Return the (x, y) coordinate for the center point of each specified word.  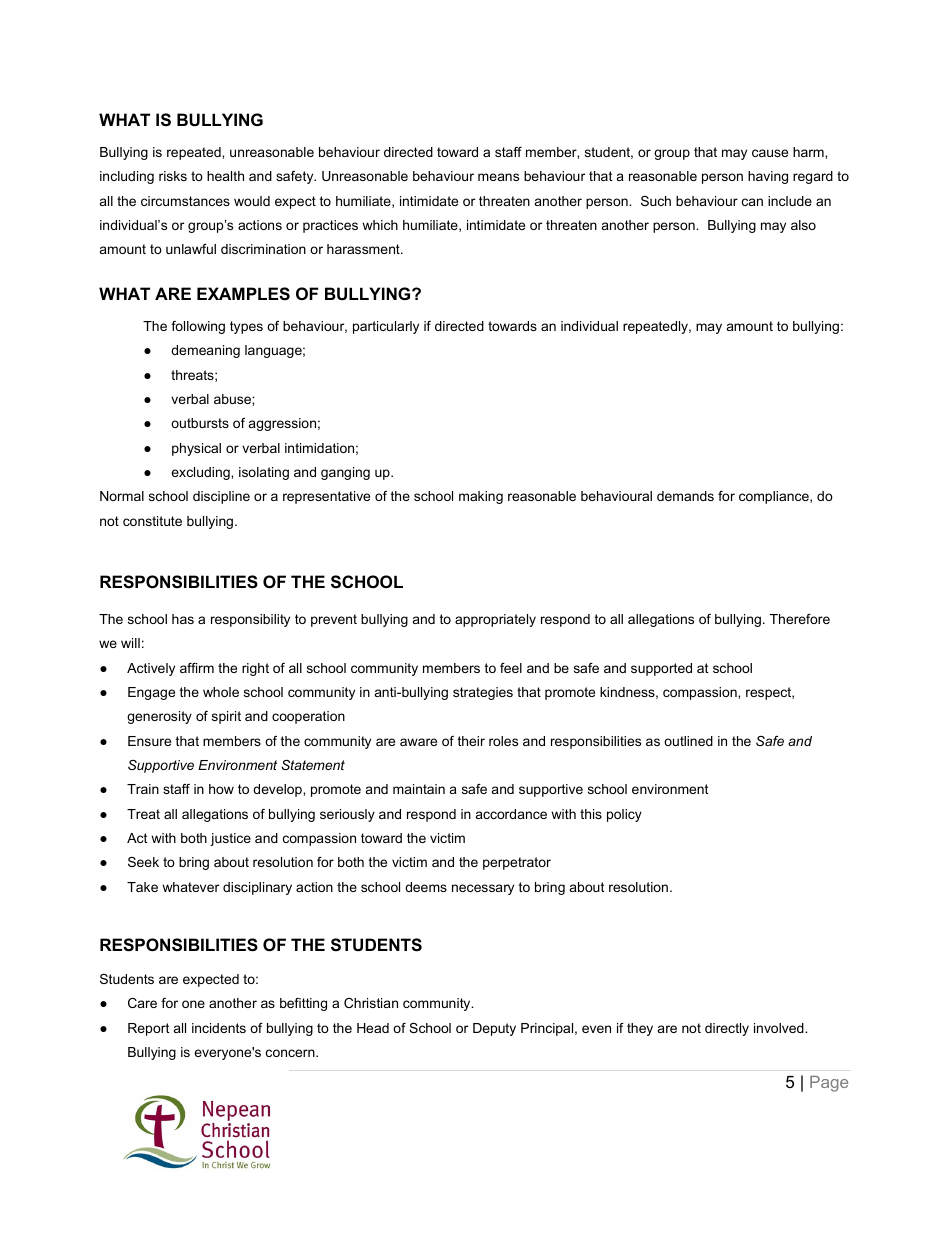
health (225, 176)
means (498, 177)
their (471, 741)
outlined (688, 741)
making (481, 497)
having (768, 177)
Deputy (494, 1029)
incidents (219, 1028)
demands (685, 496)
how (221, 789)
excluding (201, 473)
